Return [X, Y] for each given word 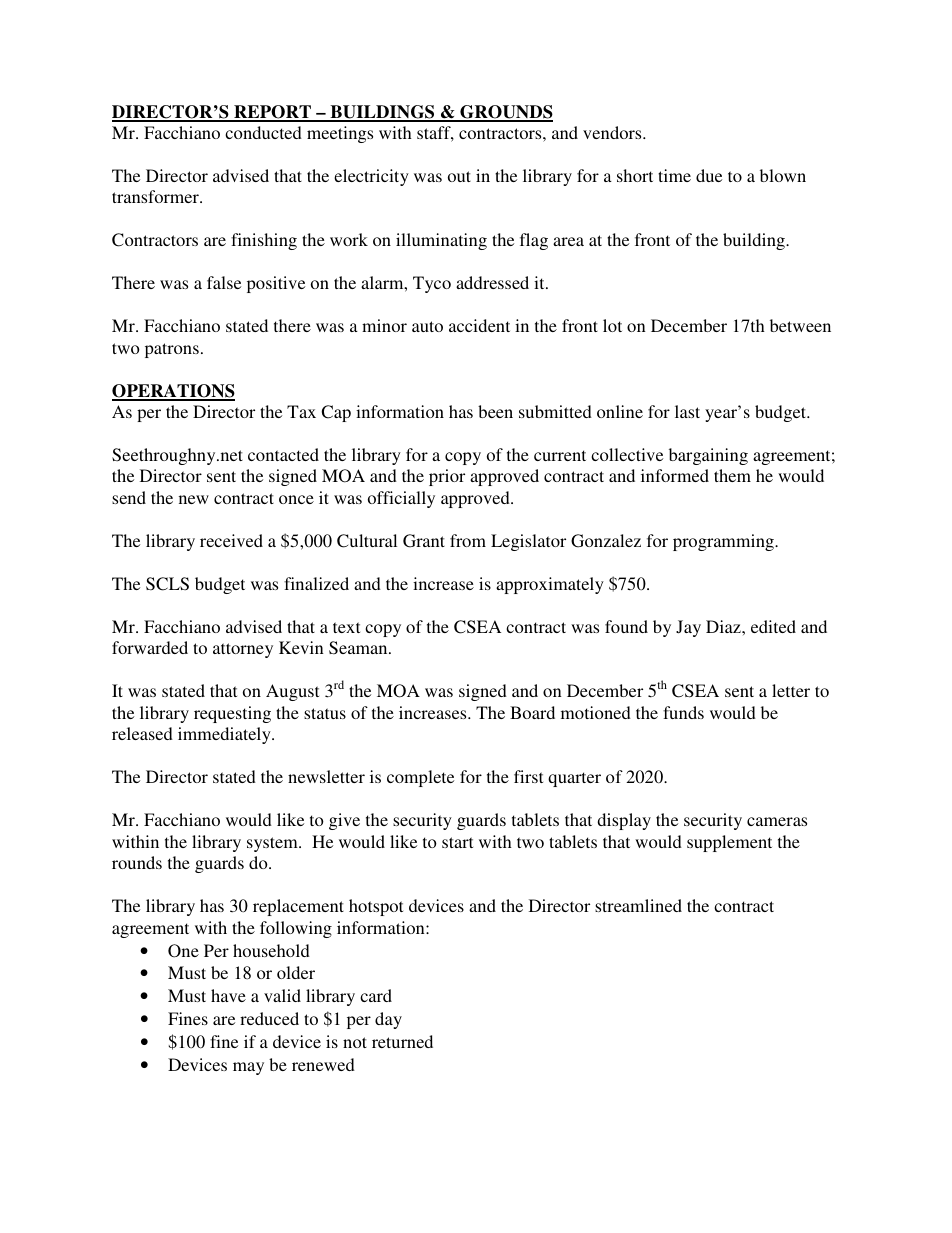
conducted [263, 132]
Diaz [724, 626]
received [231, 540]
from [468, 540]
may [248, 1068]
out [459, 176]
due [709, 175]
